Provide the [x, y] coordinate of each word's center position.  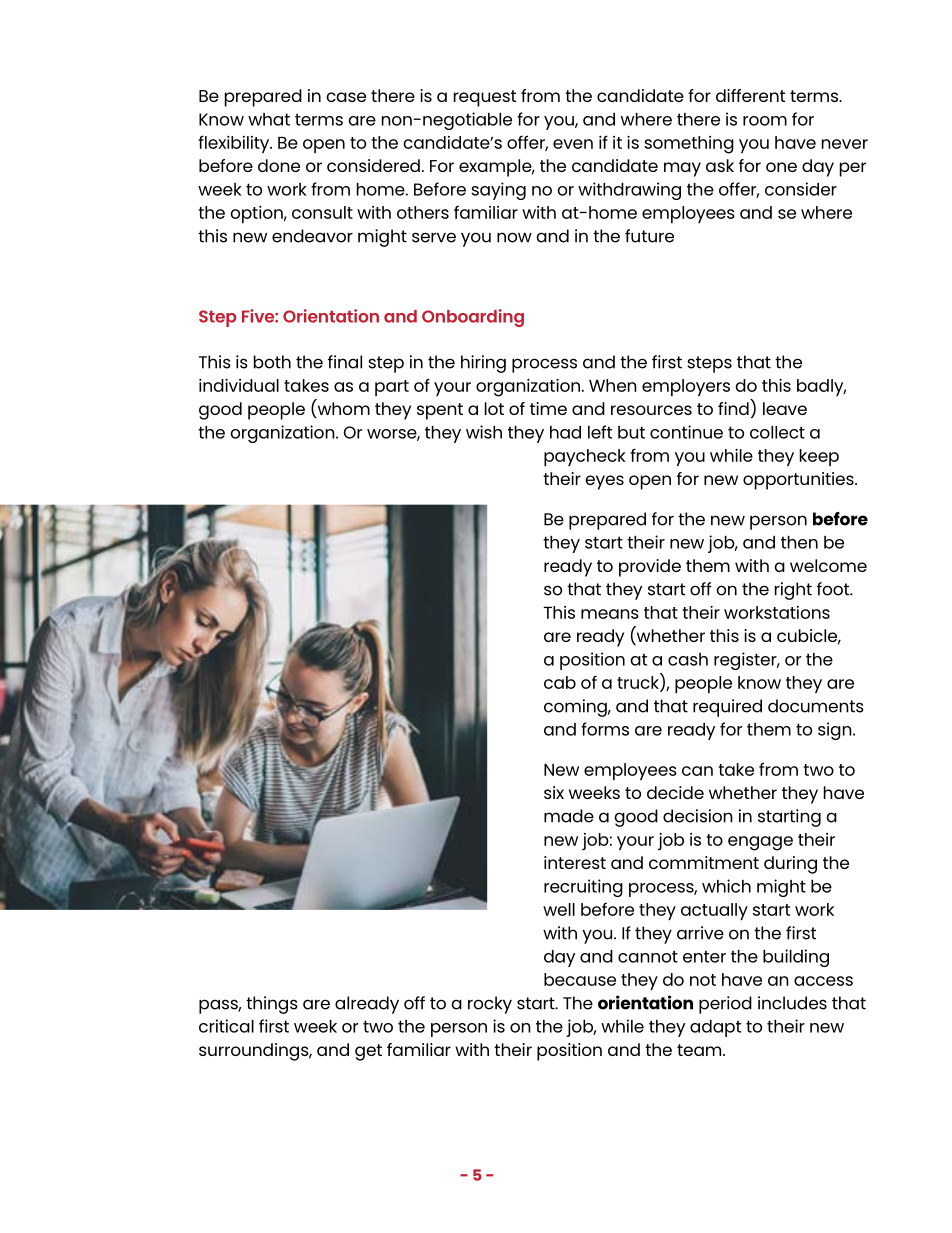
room [765, 121]
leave [785, 408]
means [610, 614]
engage [760, 843]
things [272, 1005]
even [573, 144]
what [269, 119]
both [272, 362]
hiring [483, 364]
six [554, 792]
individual [239, 385]
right [793, 591]
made [569, 816]
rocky [490, 1005]
